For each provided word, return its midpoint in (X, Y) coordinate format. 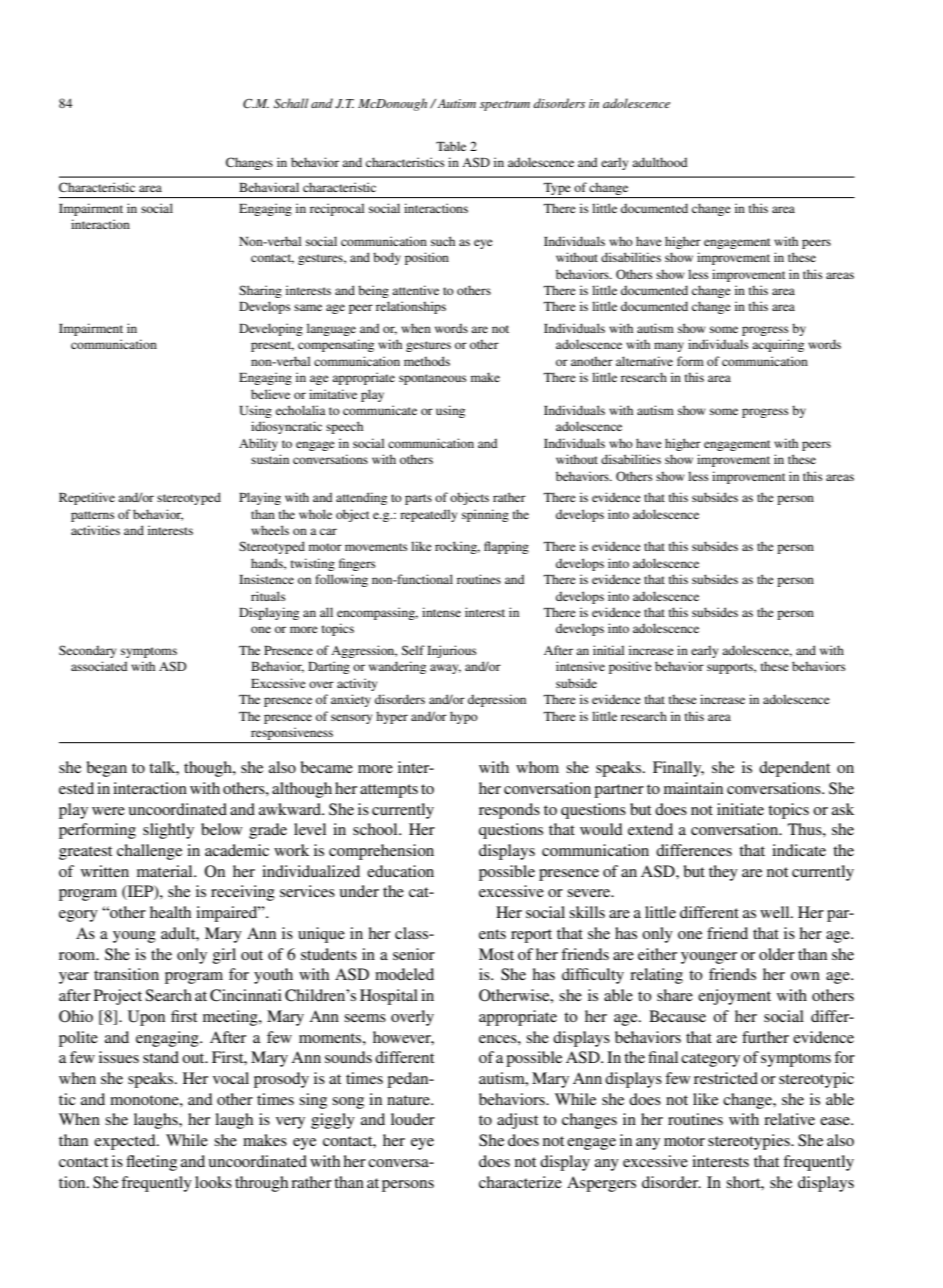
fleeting (151, 1163)
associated (99, 666)
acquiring (778, 345)
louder (413, 1119)
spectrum (505, 105)
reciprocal (337, 209)
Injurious (452, 651)
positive (630, 667)
